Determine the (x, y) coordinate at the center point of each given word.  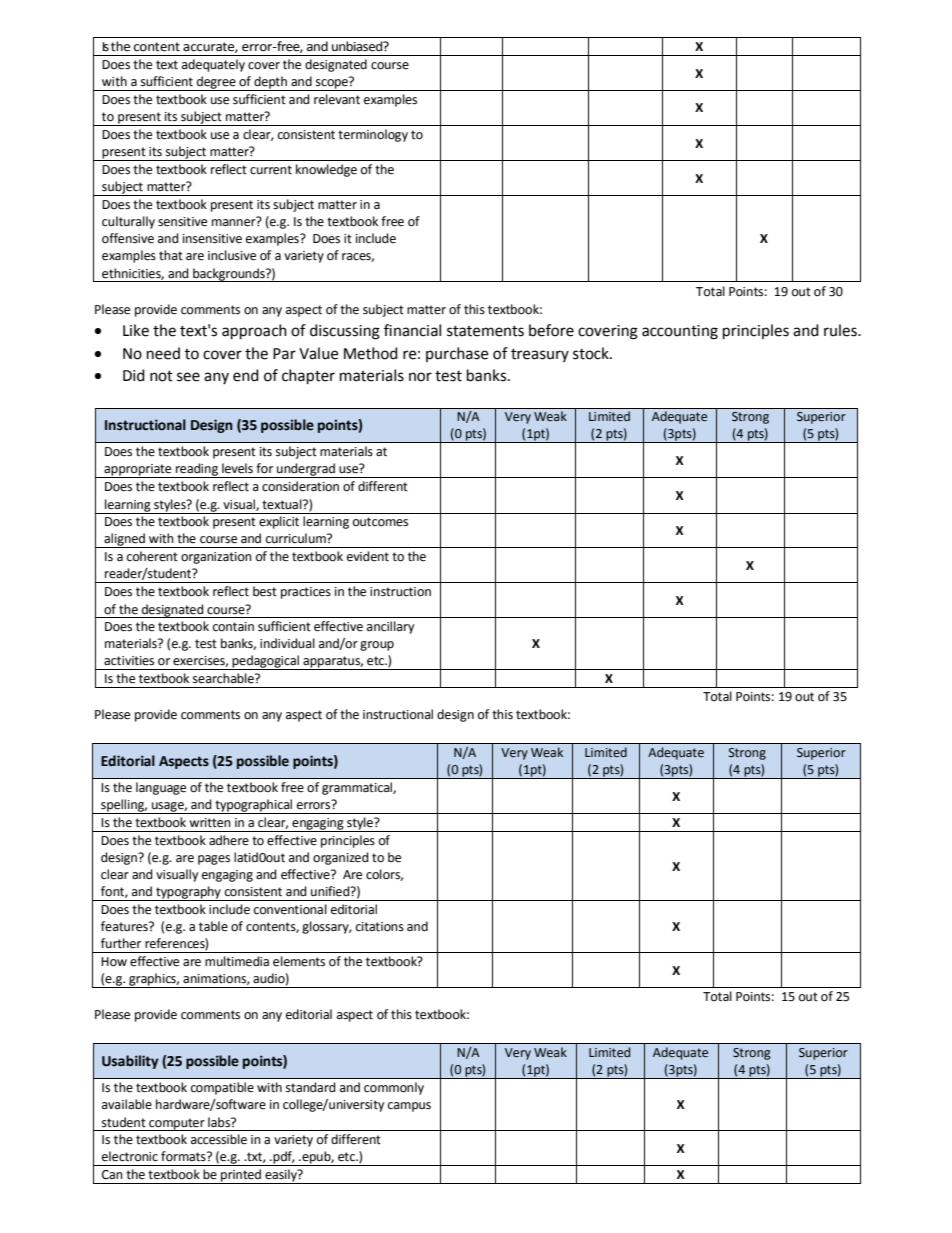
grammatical (358, 788)
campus (409, 1107)
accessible (219, 1139)
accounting (680, 332)
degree (216, 83)
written (210, 823)
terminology (373, 135)
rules (841, 330)
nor (420, 377)
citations (380, 927)
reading (197, 470)
